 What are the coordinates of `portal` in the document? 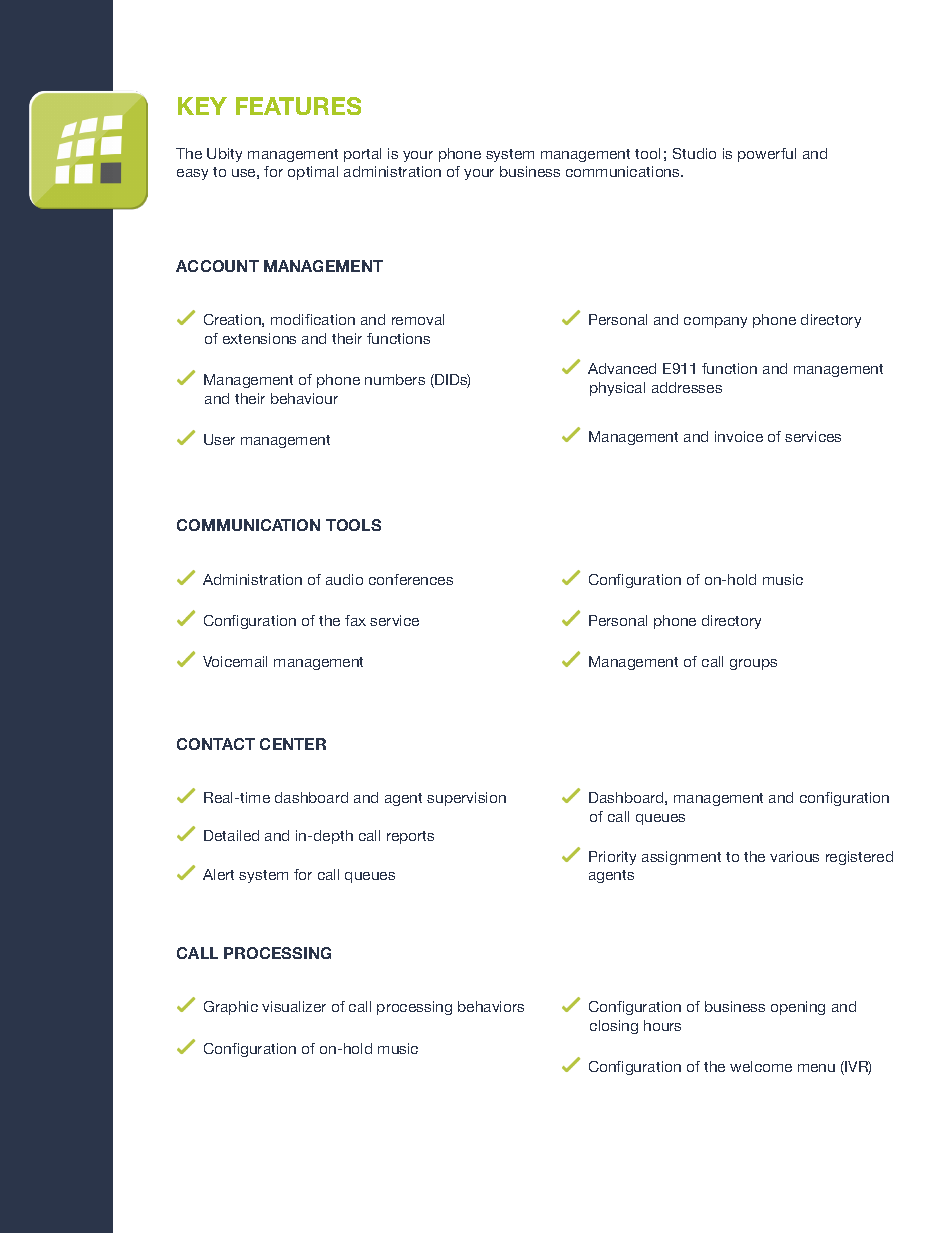 It's located at (362, 155).
